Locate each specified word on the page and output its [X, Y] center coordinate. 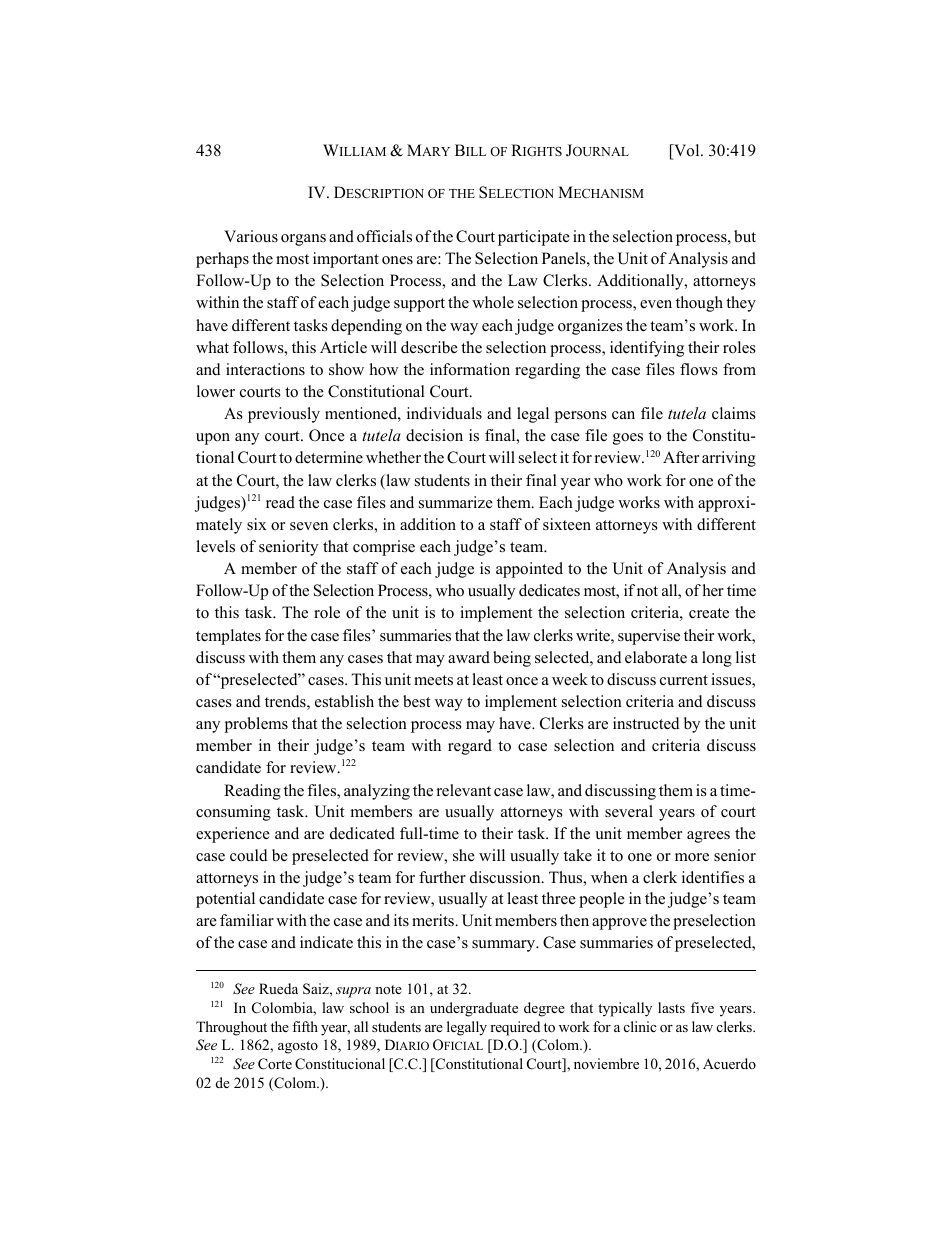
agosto [298, 1047]
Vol [687, 151]
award [469, 657]
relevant [464, 790]
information [470, 369]
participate [534, 238]
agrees [708, 837]
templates [228, 637]
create [709, 613]
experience [233, 835]
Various [251, 236]
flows [699, 369]
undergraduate [474, 1009]
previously [284, 415]
